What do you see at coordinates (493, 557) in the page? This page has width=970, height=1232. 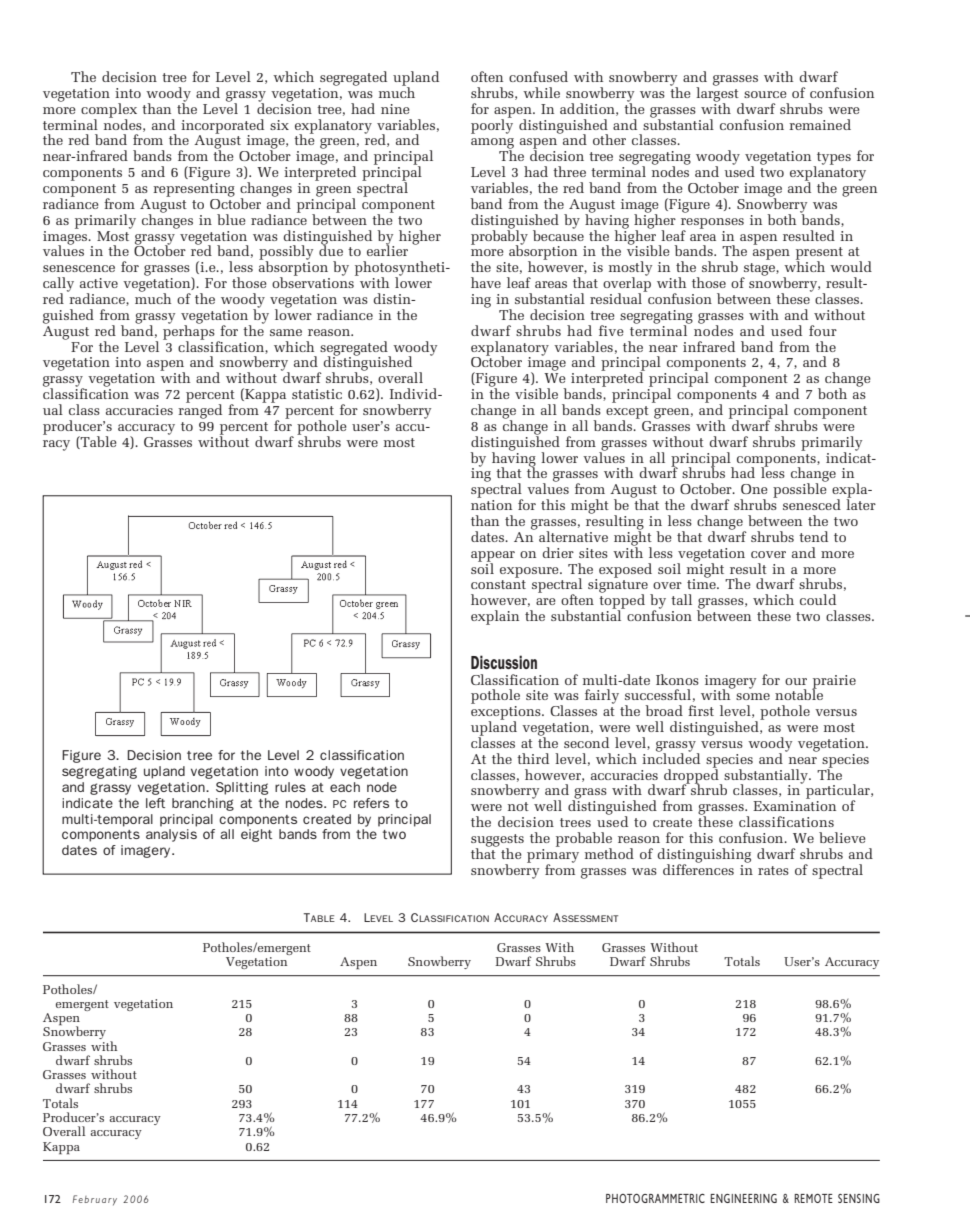 I see `appear` at bounding box center [493, 557].
